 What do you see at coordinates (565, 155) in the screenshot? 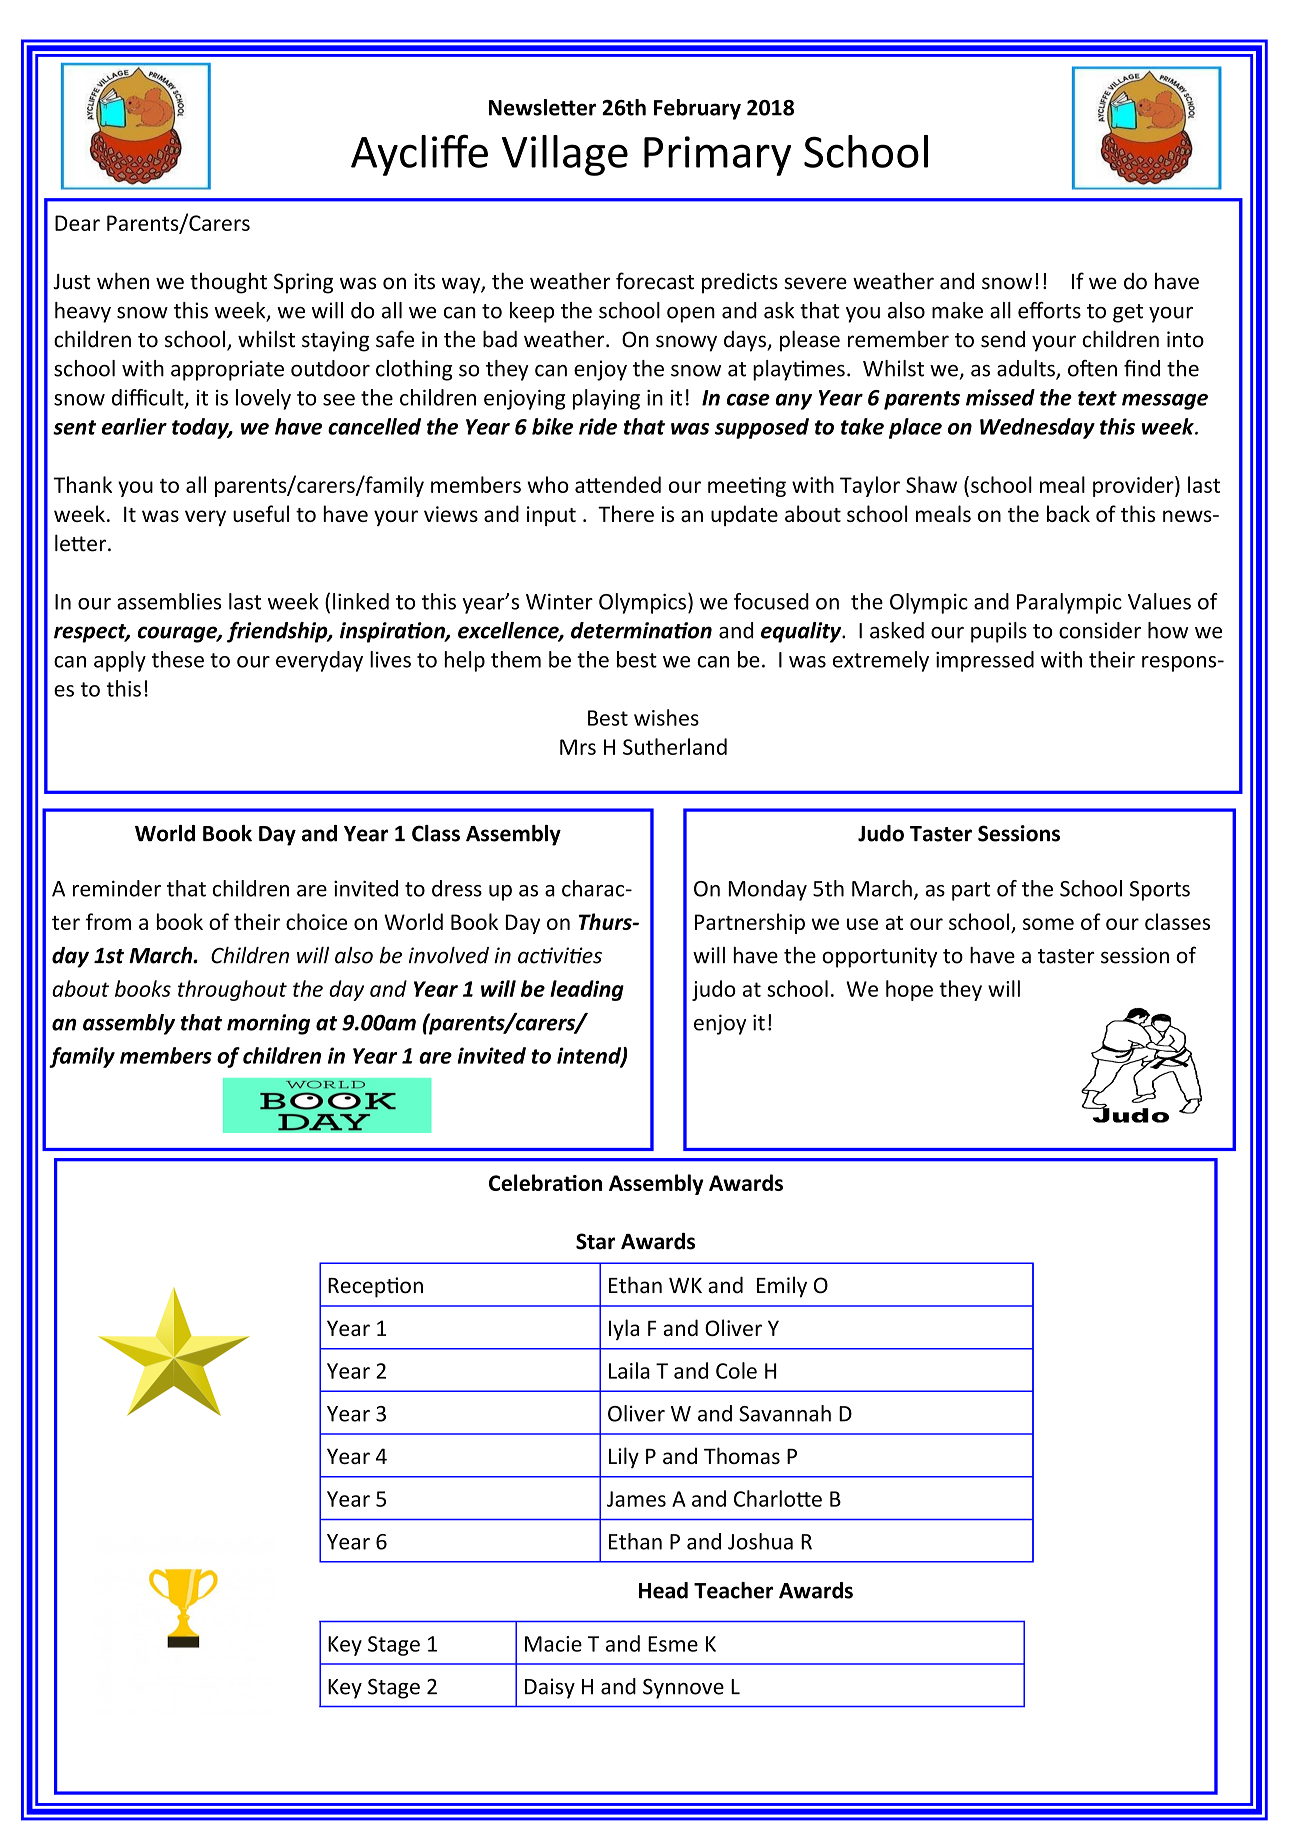
I see `Village` at bounding box center [565, 155].
